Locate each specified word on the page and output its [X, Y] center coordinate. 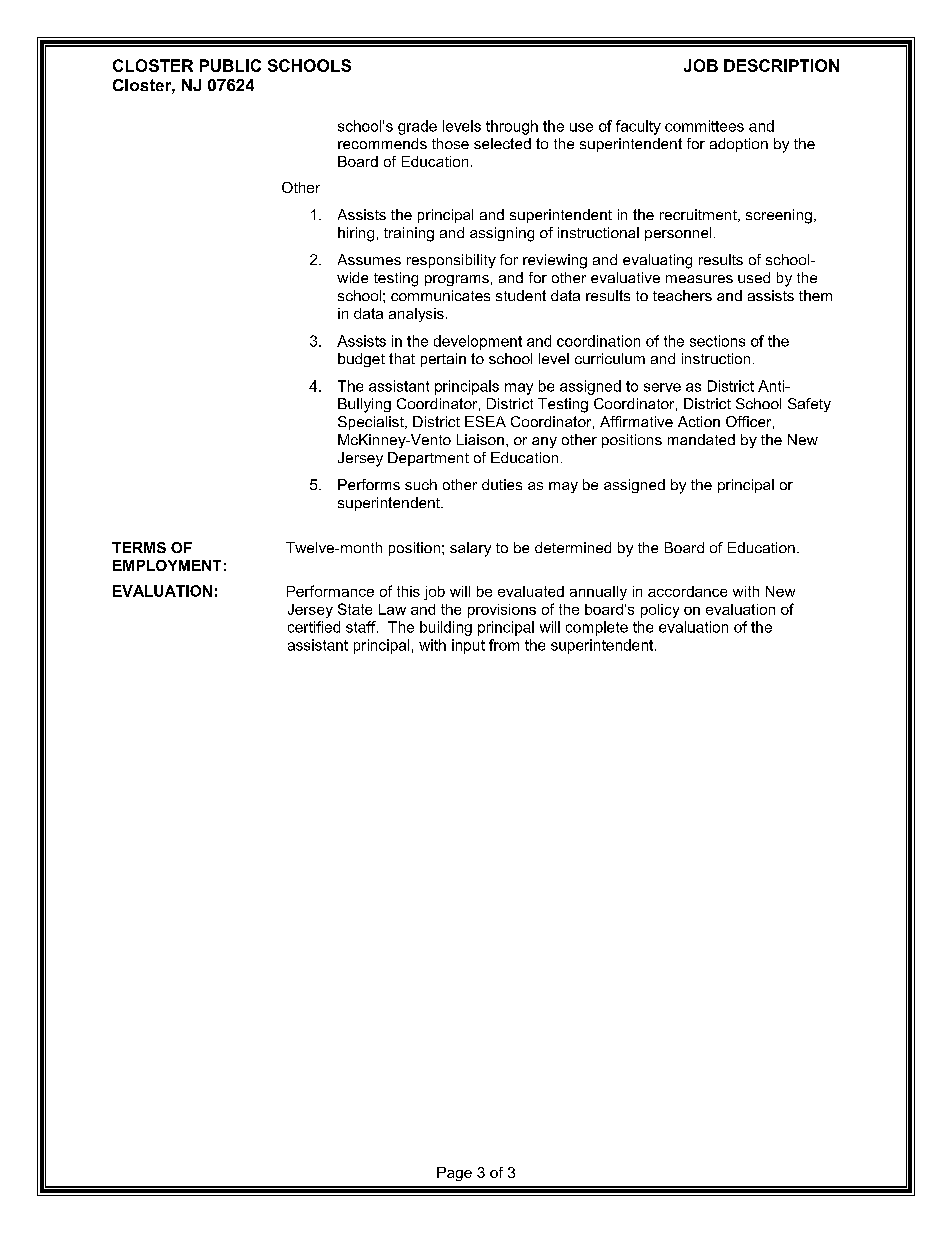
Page [454, 1174]
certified [314, 627]
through [512, 127]
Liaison [480, 439]
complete [597, 628]
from [504, 645]
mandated [701, 439]
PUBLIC [230, 65]
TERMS [139, 547]
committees [704, 126]
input [468, 646]
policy [660, 611]
